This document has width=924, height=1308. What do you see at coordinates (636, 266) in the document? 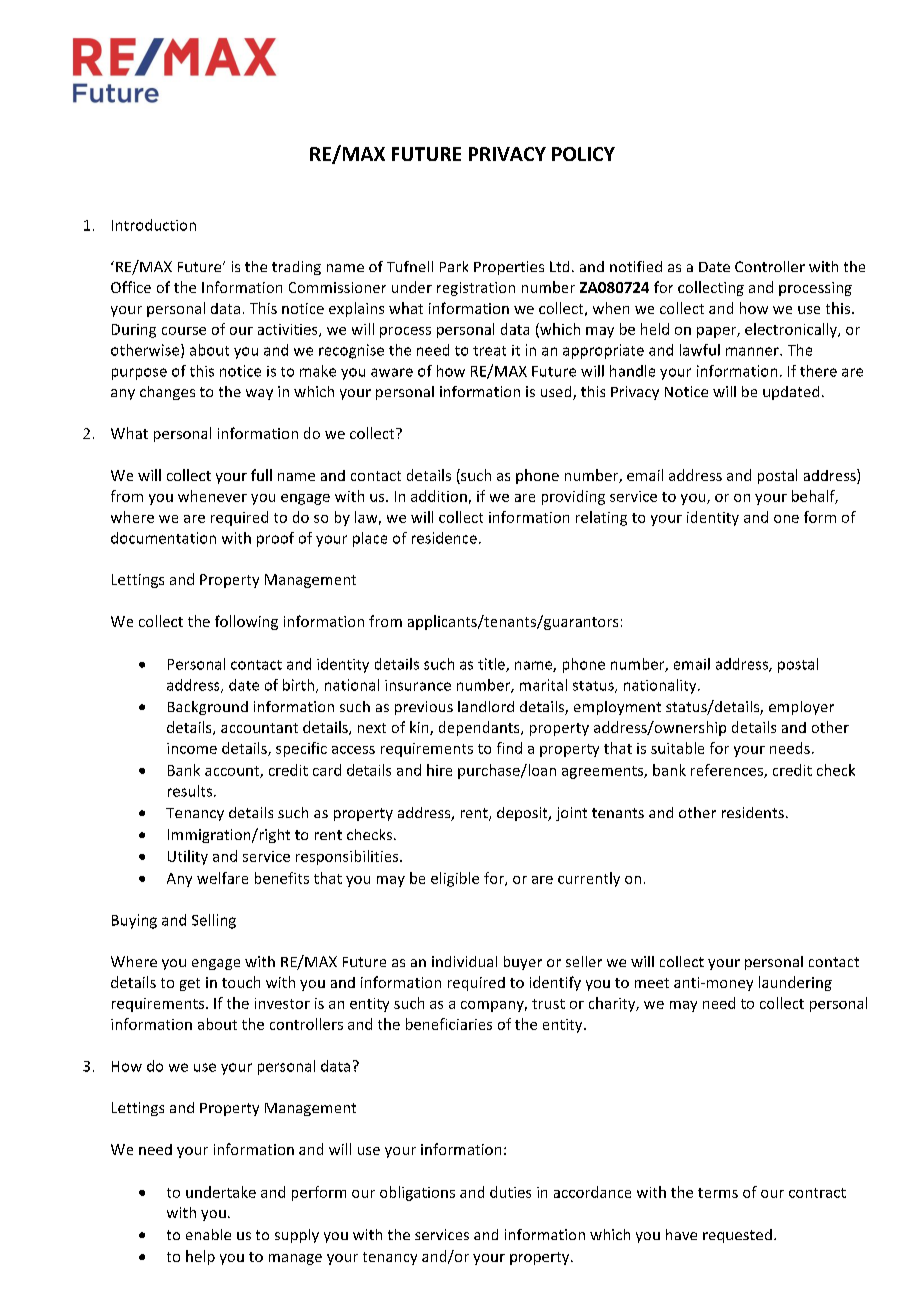
I see `notified` at bounding box center [636, 266].
